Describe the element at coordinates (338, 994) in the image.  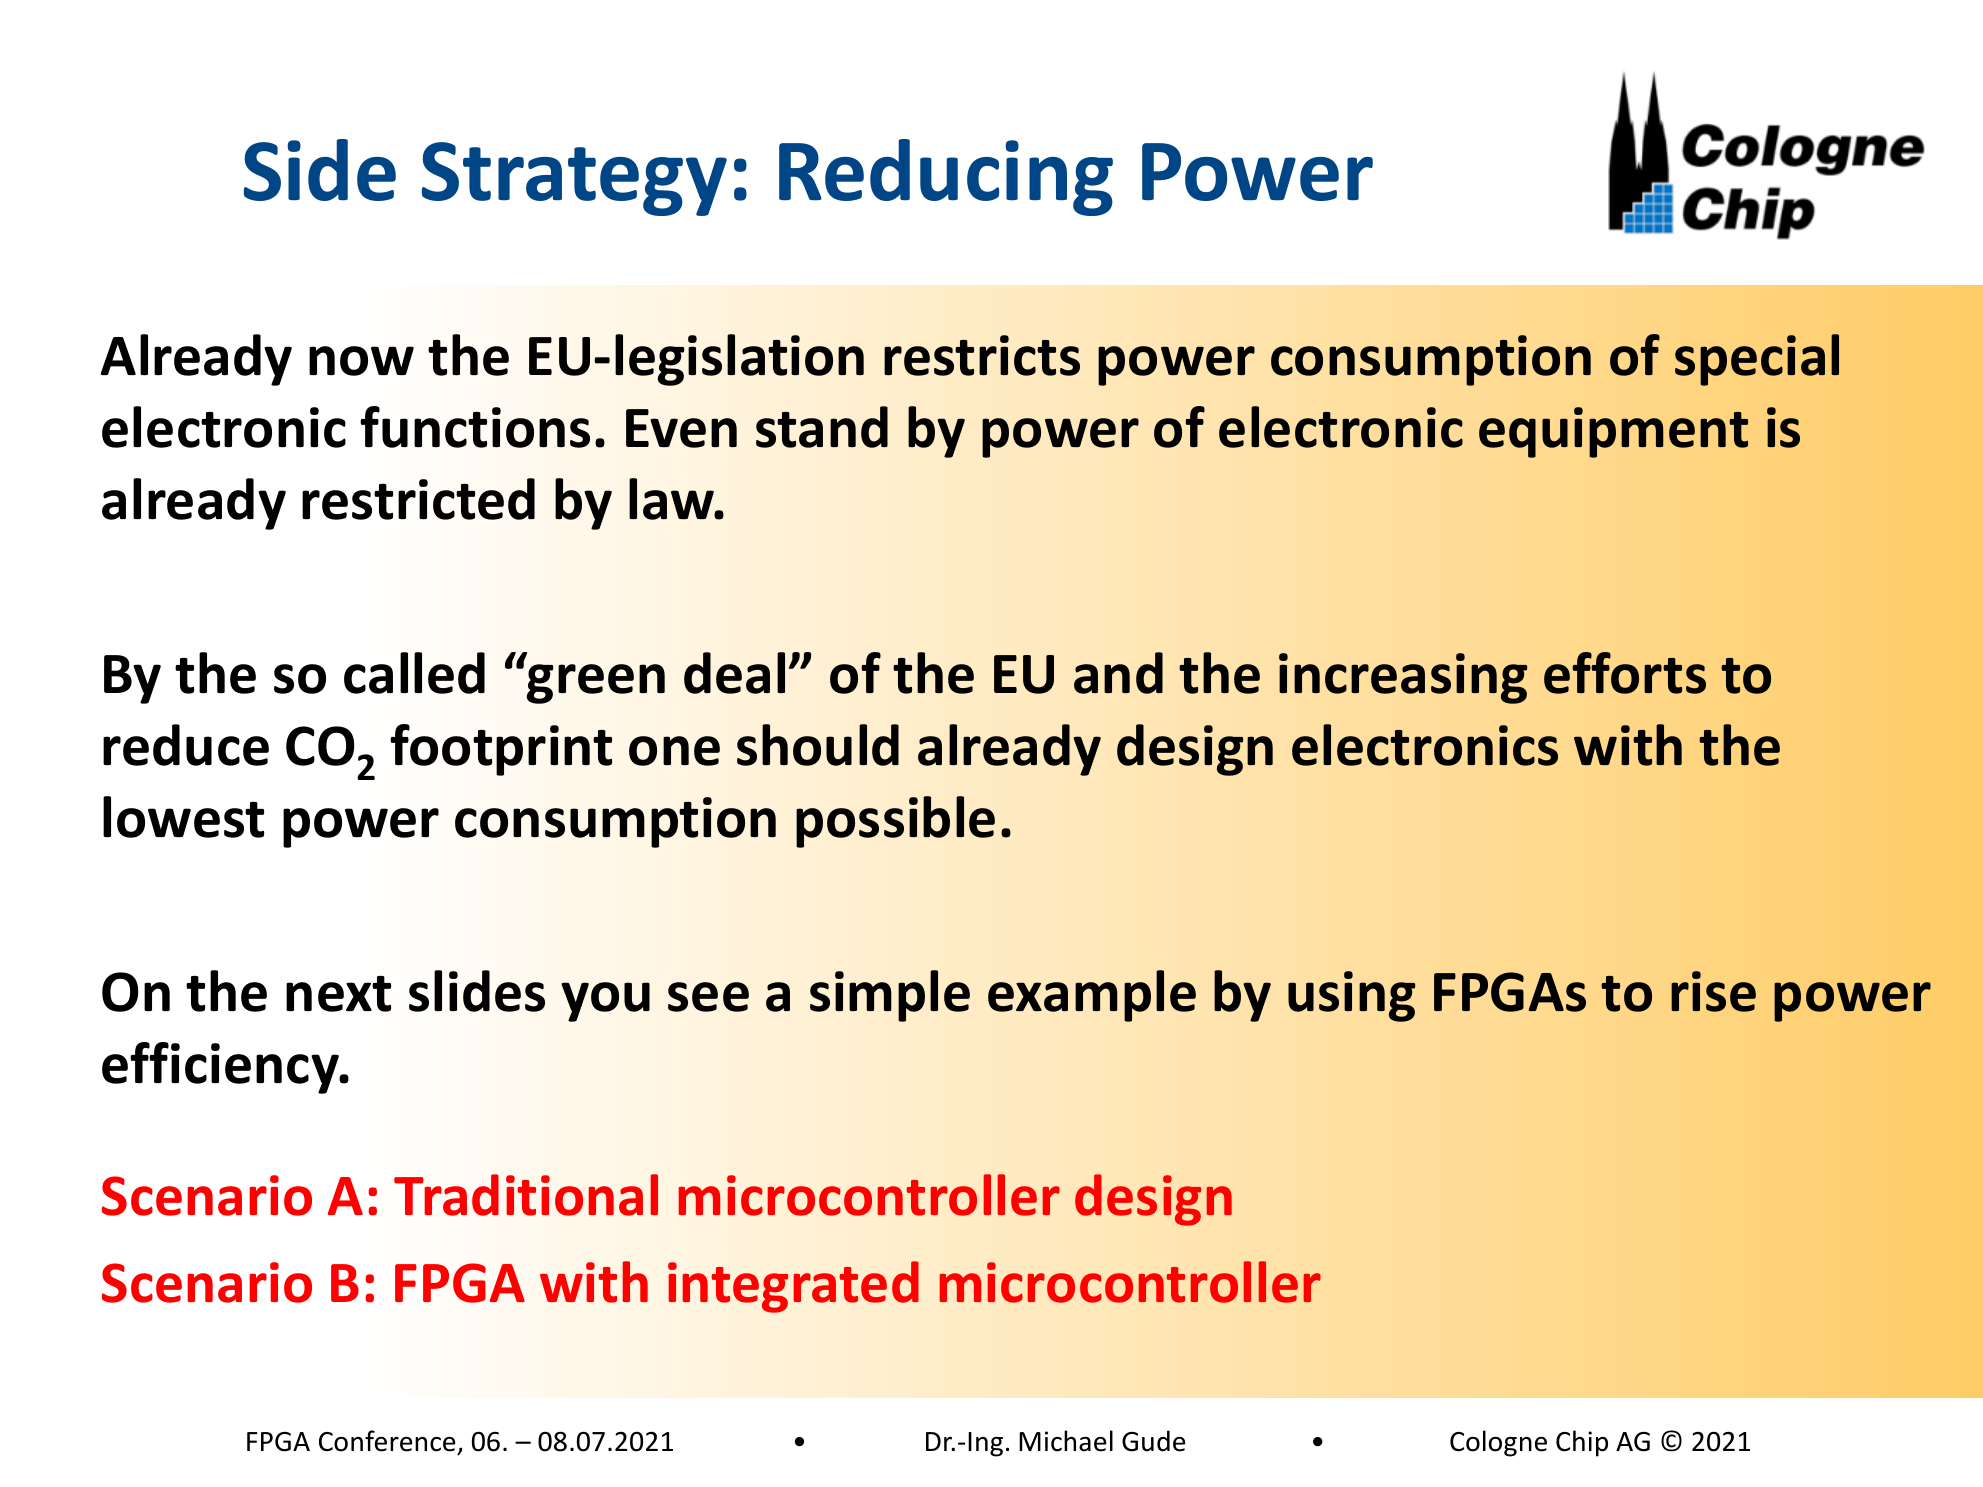
I see `next` at that location.
